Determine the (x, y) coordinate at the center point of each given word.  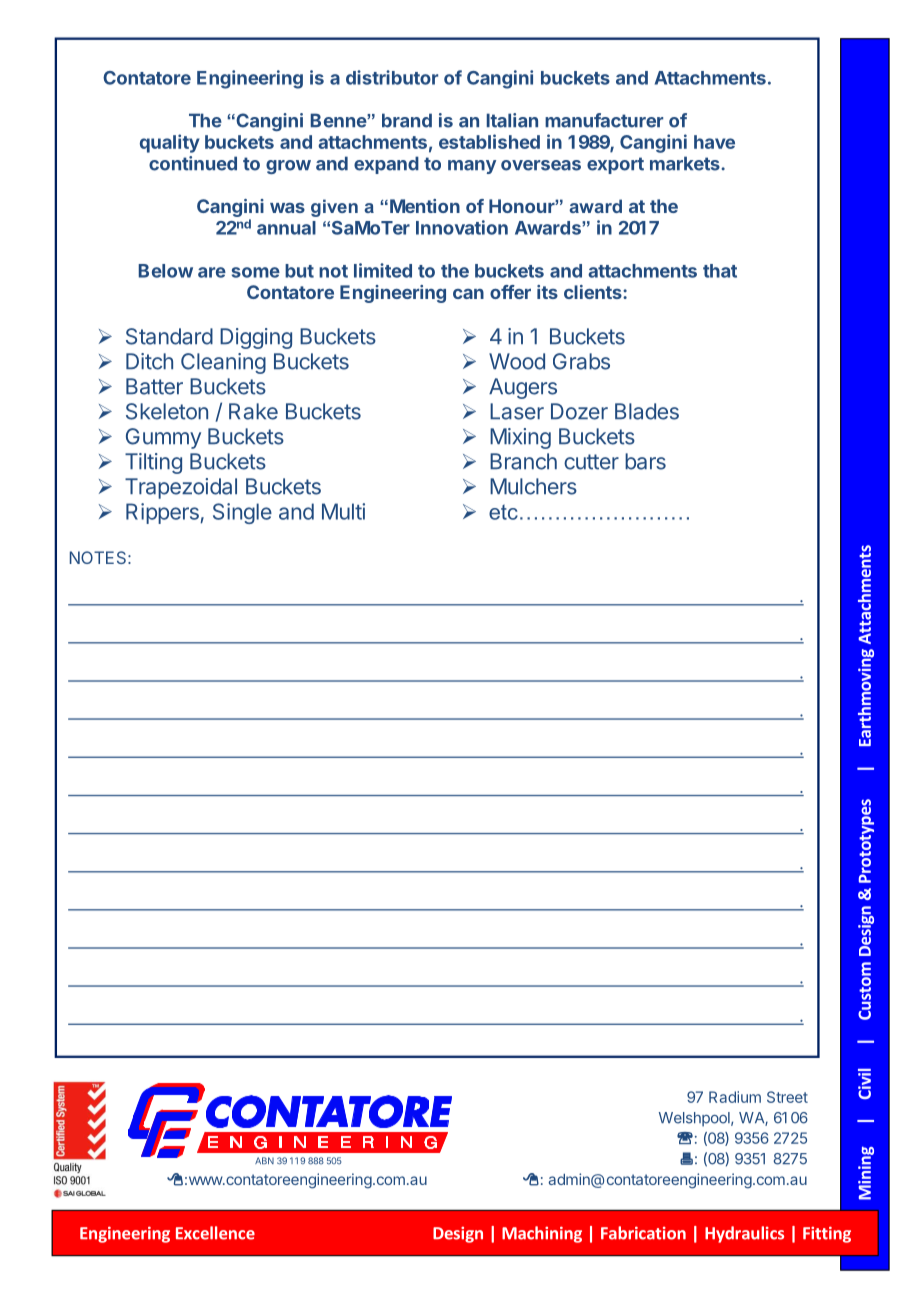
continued (193, 163)
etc (503, 512)
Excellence (215, 1233)
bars (645, 461)
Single (242, 513)
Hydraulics (744, 1234)
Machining (542, 1234)
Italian (512, 120)
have (714, 142)
